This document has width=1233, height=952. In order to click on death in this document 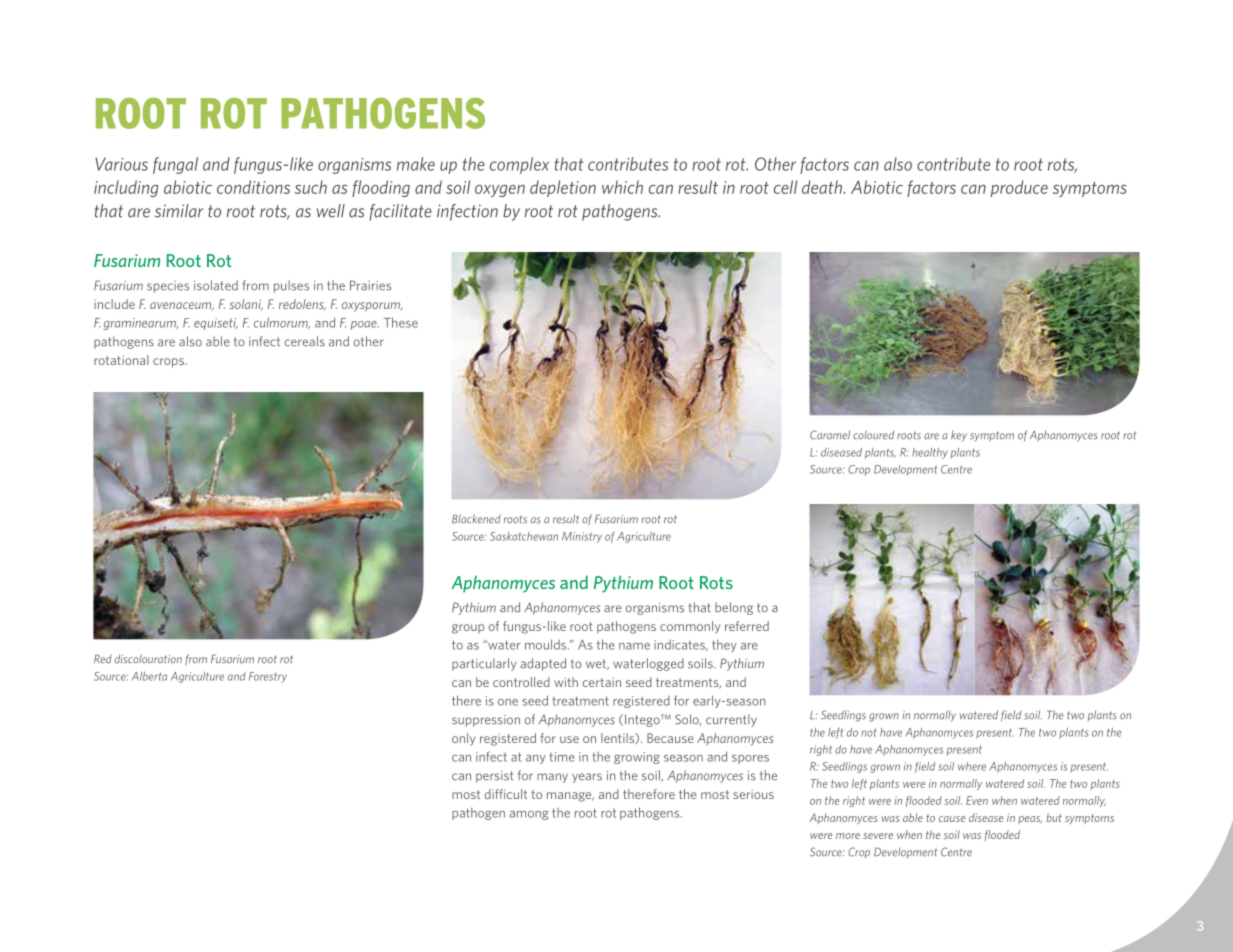, I will do `click(823, 187)`.
